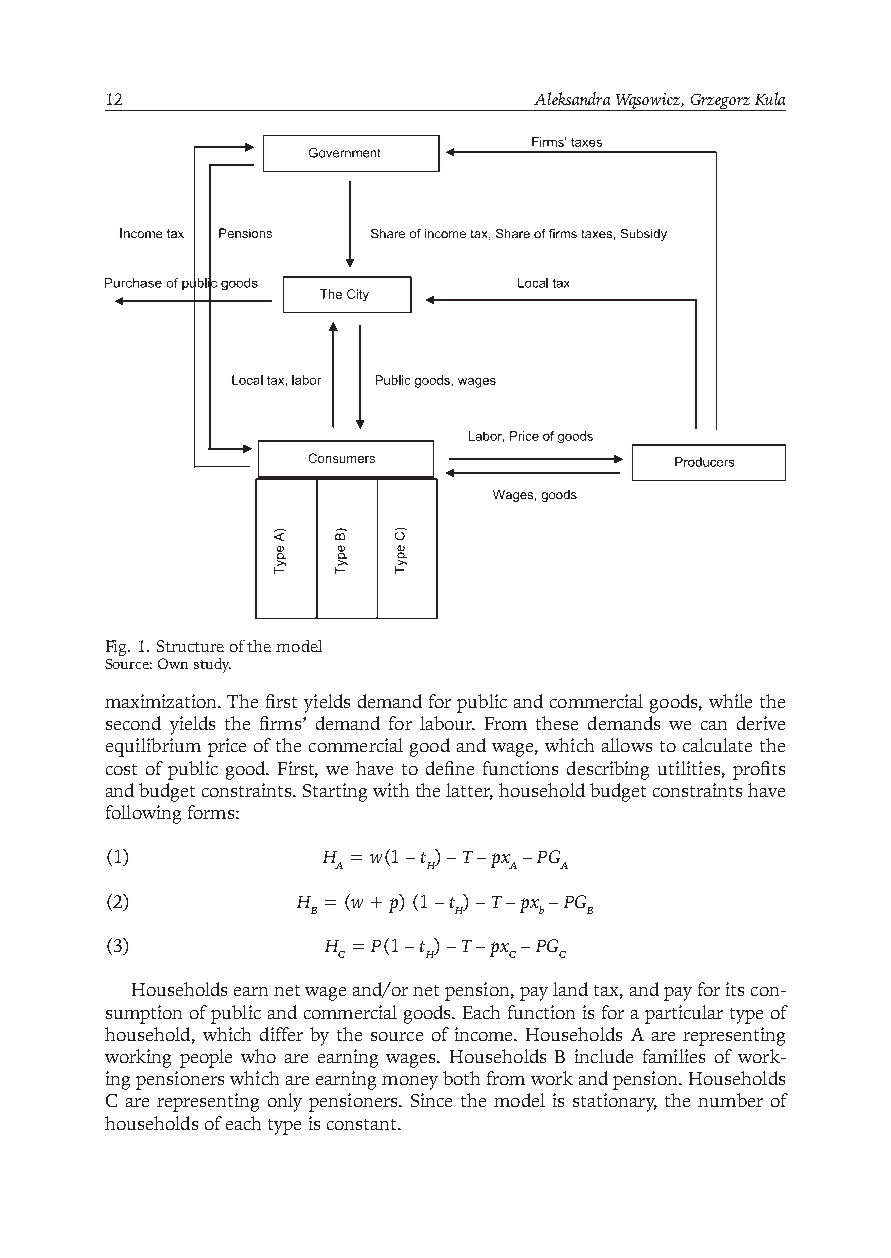  I want to click on people, so click(206, 1058).
